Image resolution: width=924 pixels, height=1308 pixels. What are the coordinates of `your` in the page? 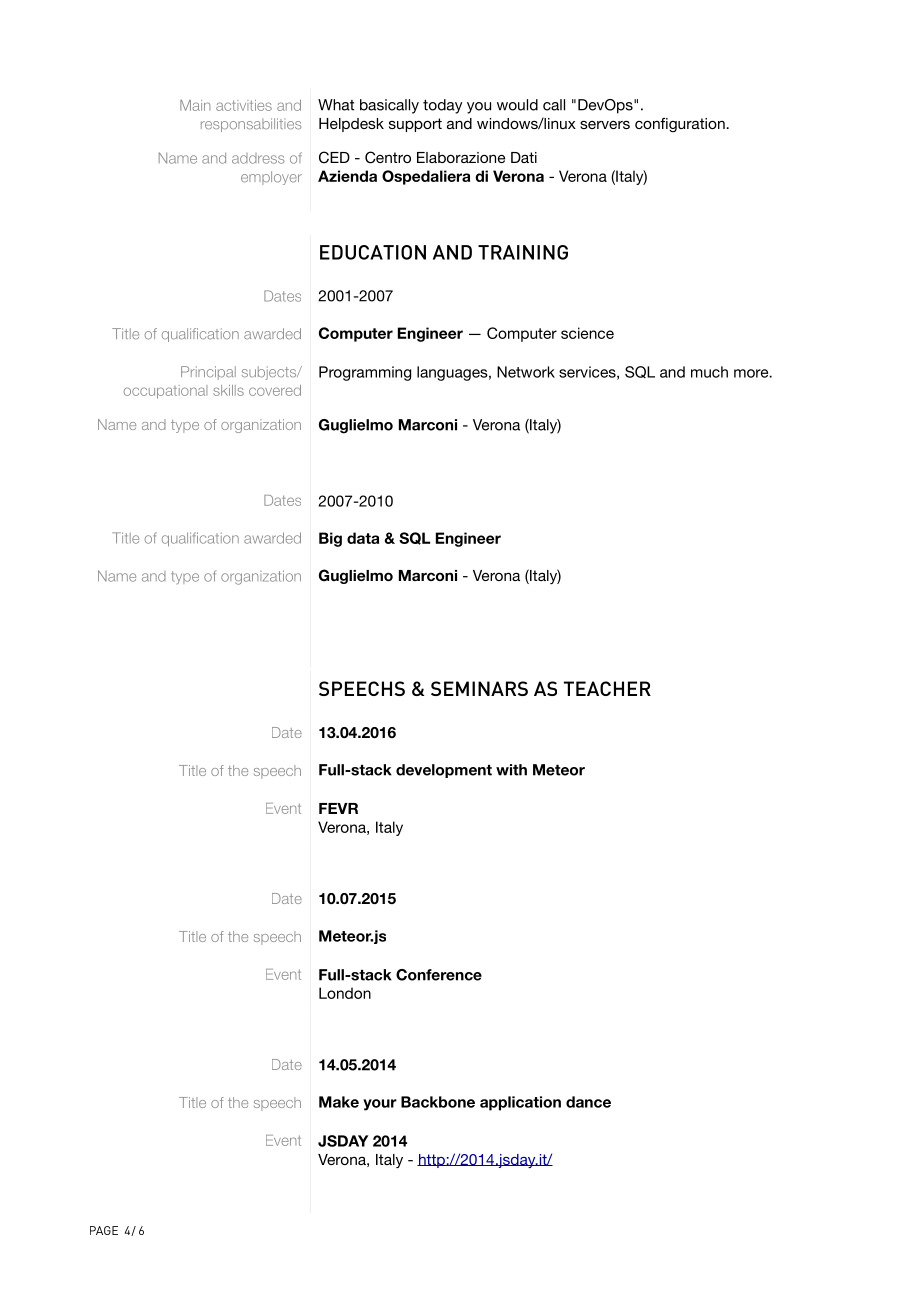 It's located at (380, 1105).
